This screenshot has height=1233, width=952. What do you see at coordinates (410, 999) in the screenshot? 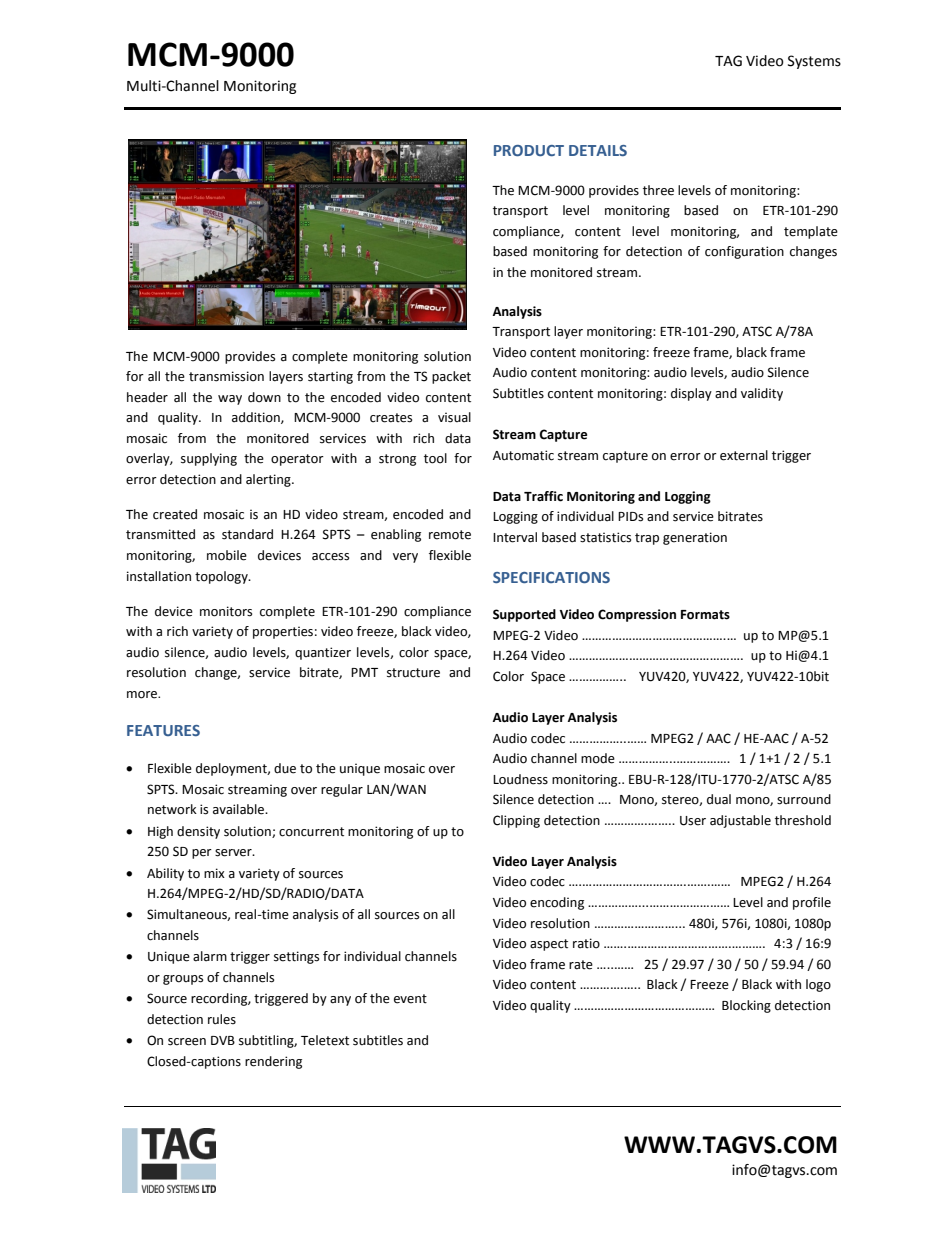
I see `event` at bounding box center [410, 999].
